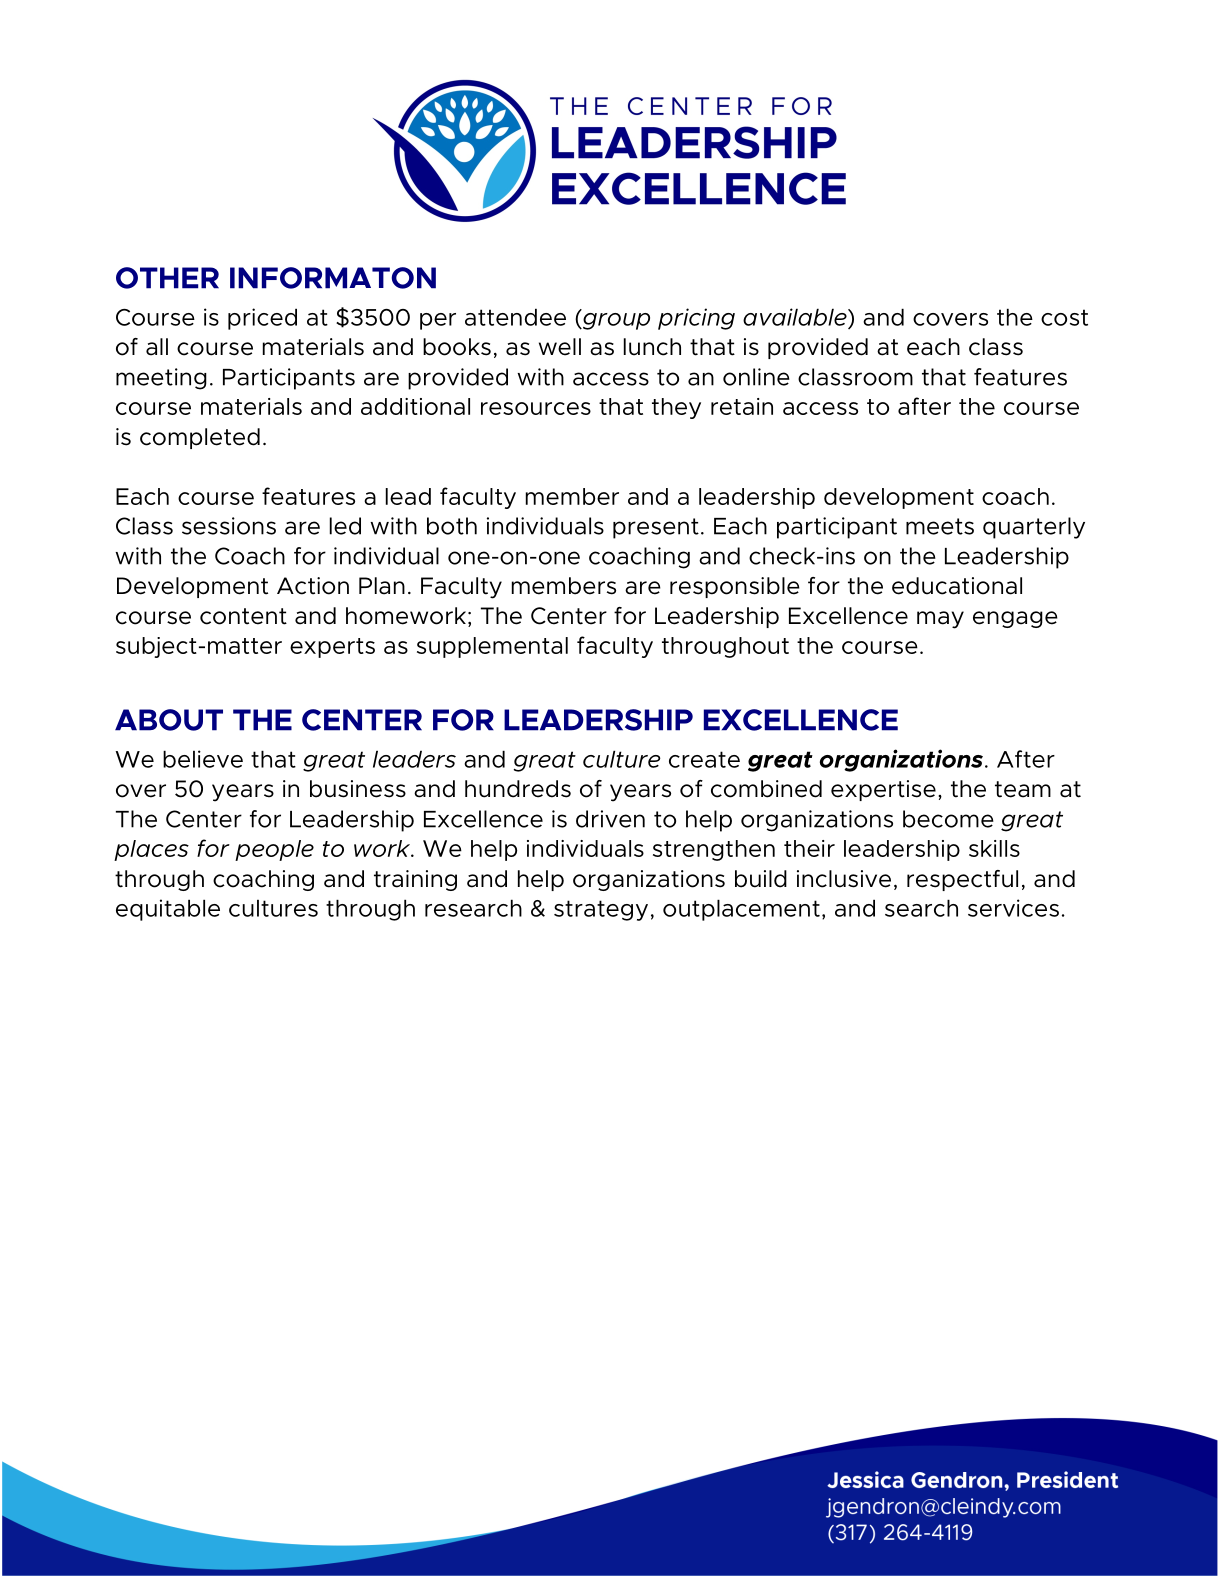 The height and width of the screenshot is (1577, 1219). Describe the element at coordinates (601, 910) in the screenshot. I see `strategy` at that location.
